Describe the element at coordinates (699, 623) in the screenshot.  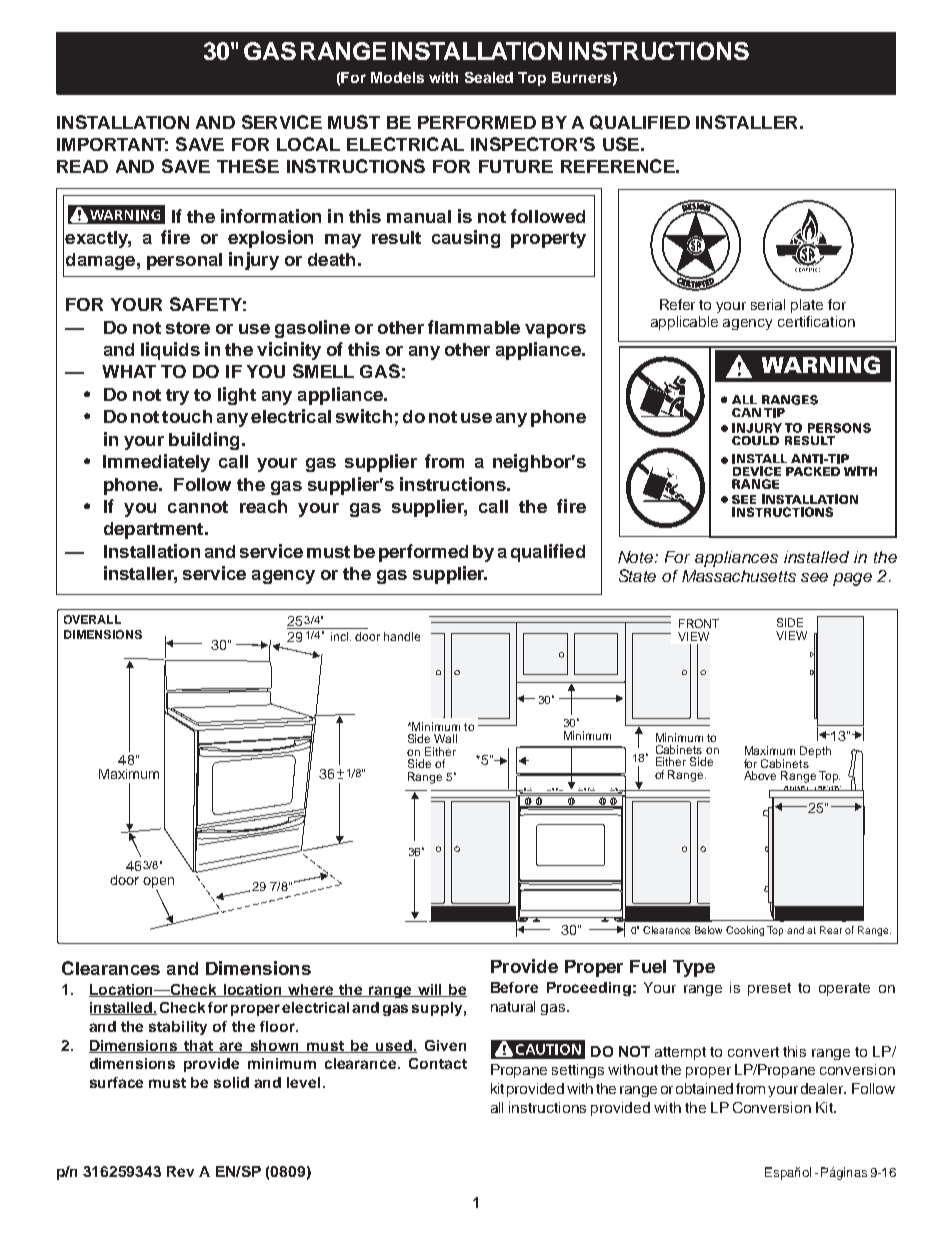
I see `FRONT` at that location.
